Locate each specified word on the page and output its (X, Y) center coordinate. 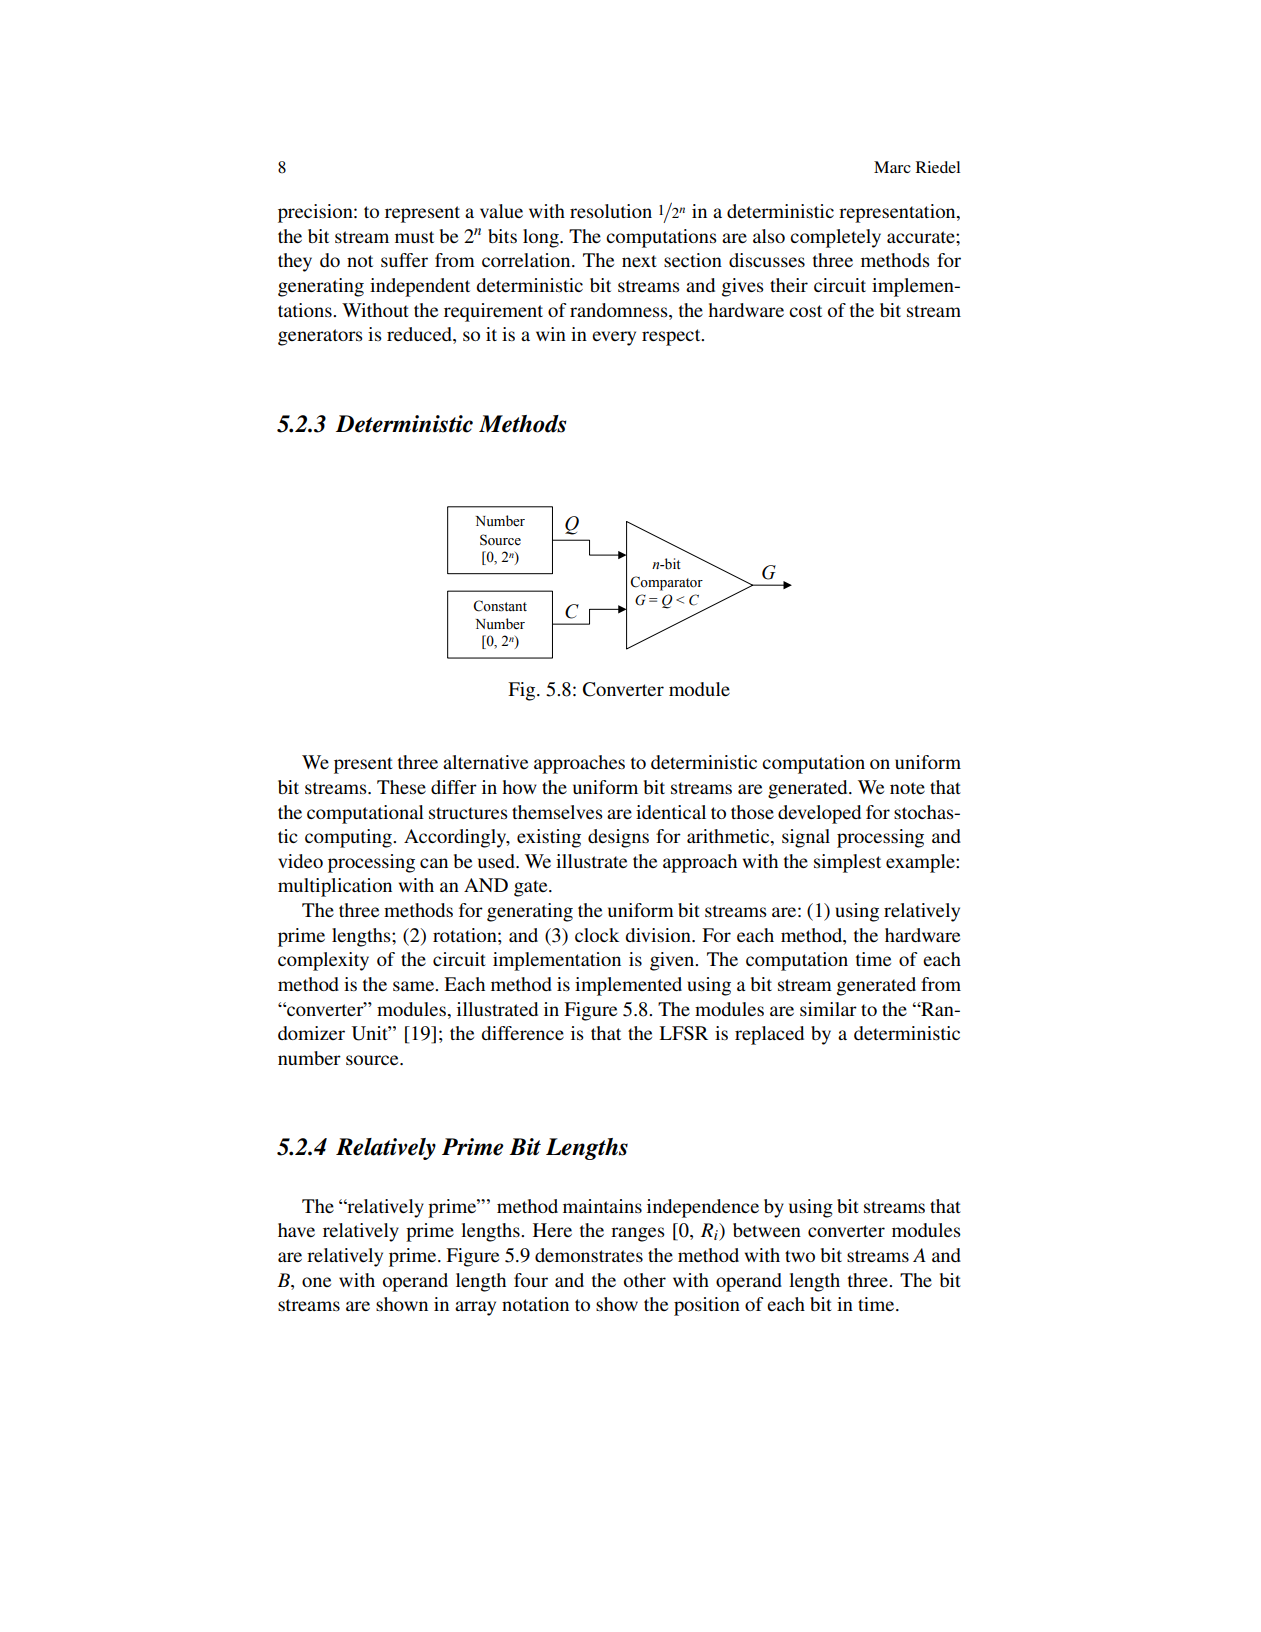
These (401, 787)
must (414, 237)
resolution (611, 211)
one (316, 1282)
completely (835, 238)
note (907, 788)
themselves (557, 812)
